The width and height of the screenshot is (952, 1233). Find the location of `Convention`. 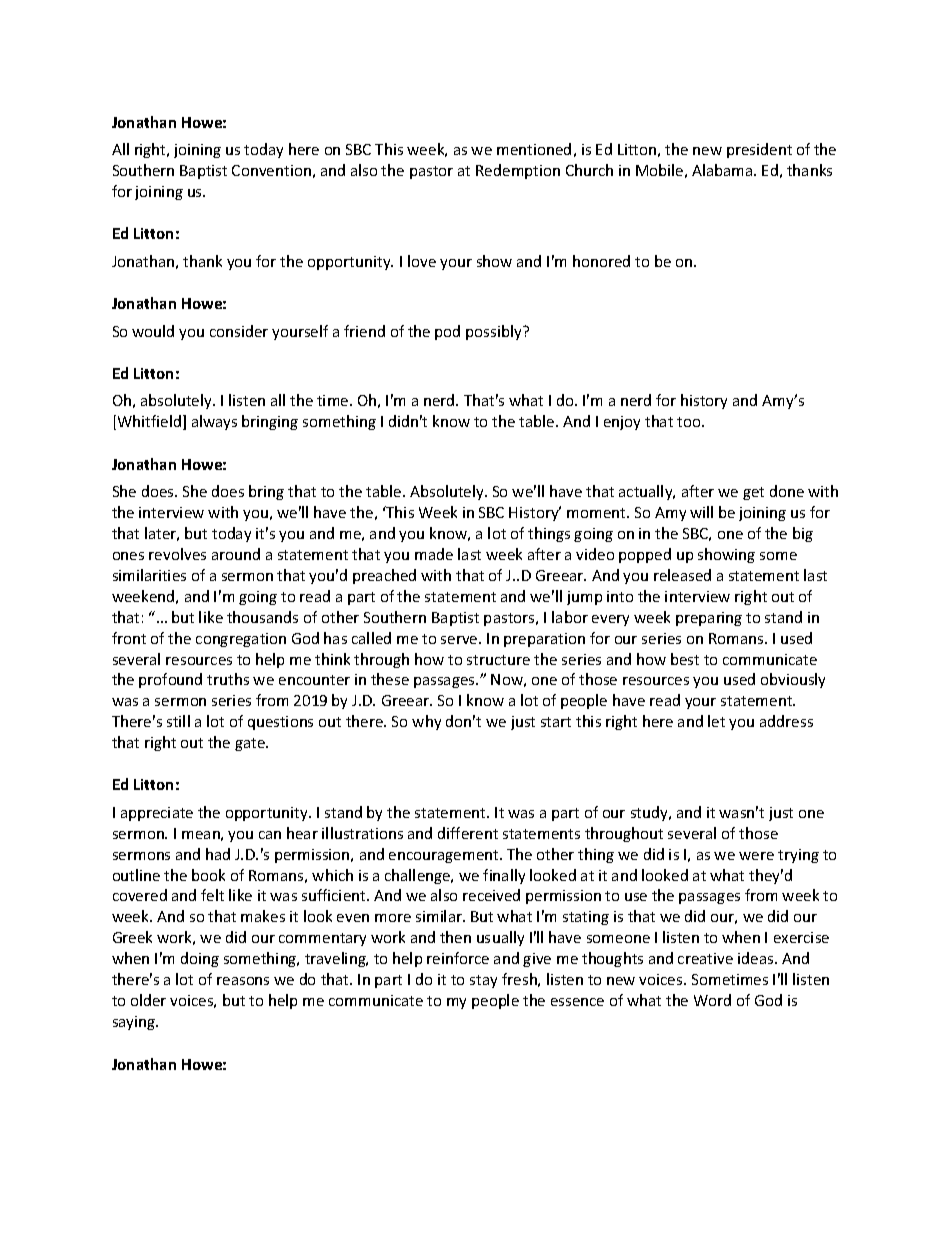

Convention is located at coordinates (271, 170).
